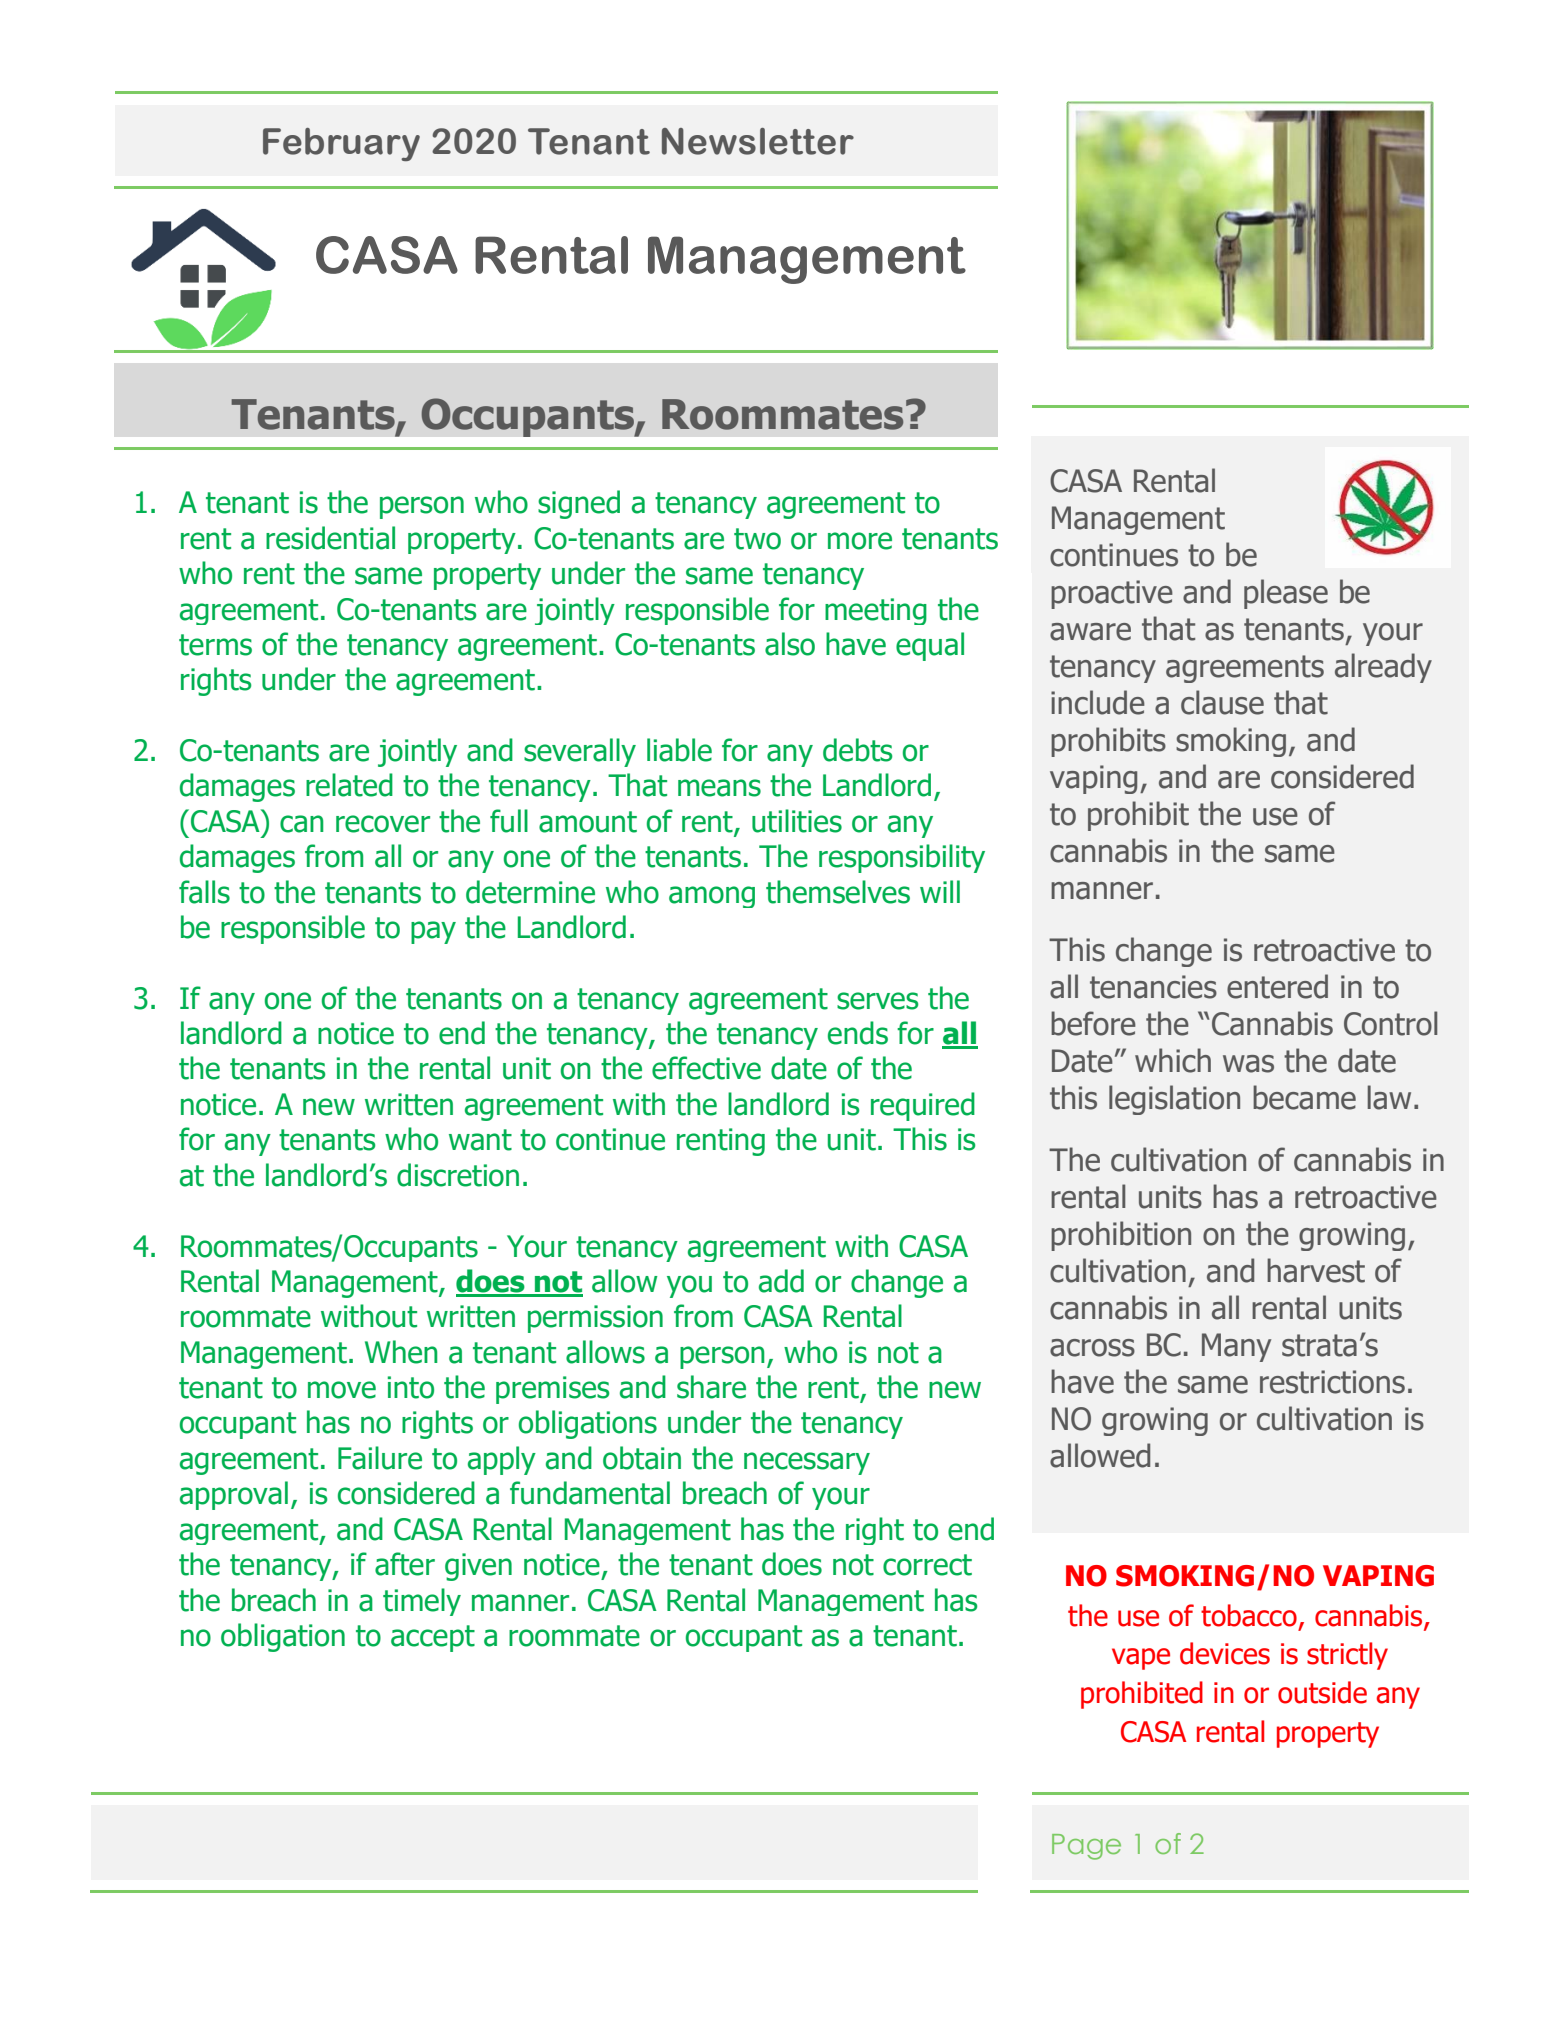 This page has height=2019, width=1560. I want to click on entered, so click(1277, 986).
